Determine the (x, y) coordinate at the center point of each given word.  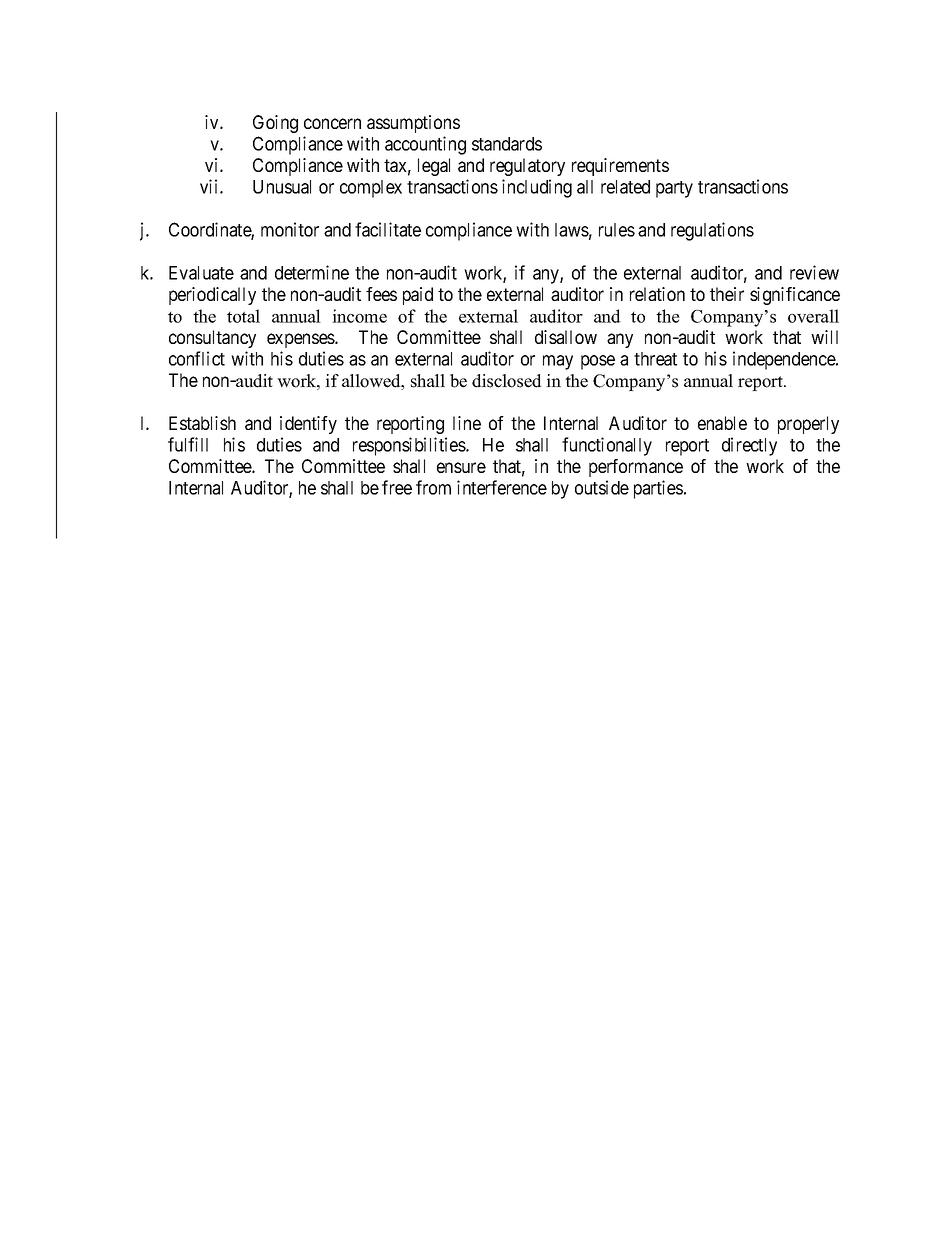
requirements (620, 167)
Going (275, 124)
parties (658, 489)
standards (507, 144)
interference (502, 487)
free (397, 487)
